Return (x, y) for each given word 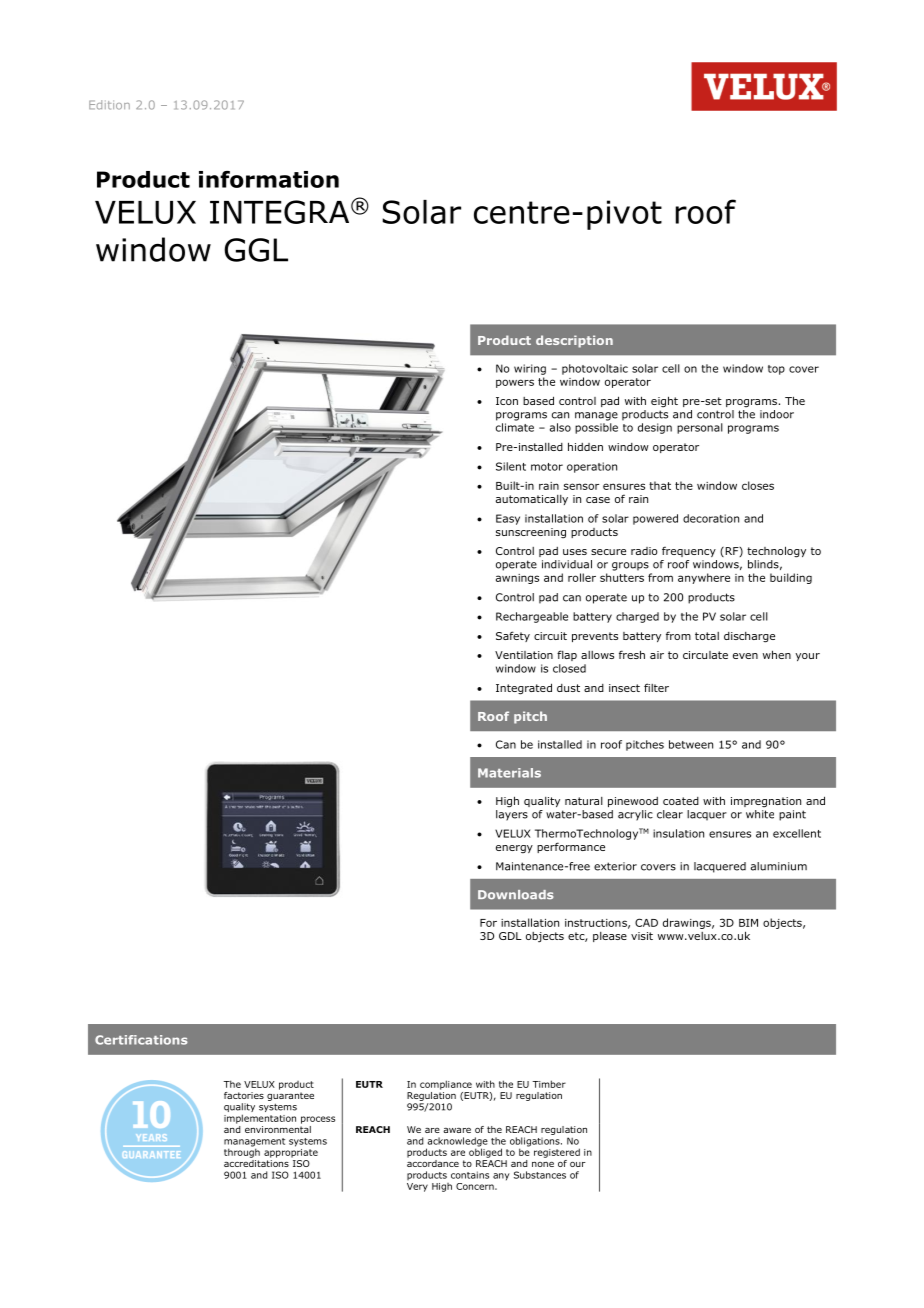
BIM (748, 923)
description (574, 341)
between (691, 744)
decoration (711, 518)
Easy (508, 519)
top (776, 370)
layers (512, 815)
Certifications (141, 1040)
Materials (509, 773)
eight (664, 401)
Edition (109, 105)
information (269, 179)
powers (515, 383)
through (242, 1152)
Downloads (515, 895)
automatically (532, 500)
